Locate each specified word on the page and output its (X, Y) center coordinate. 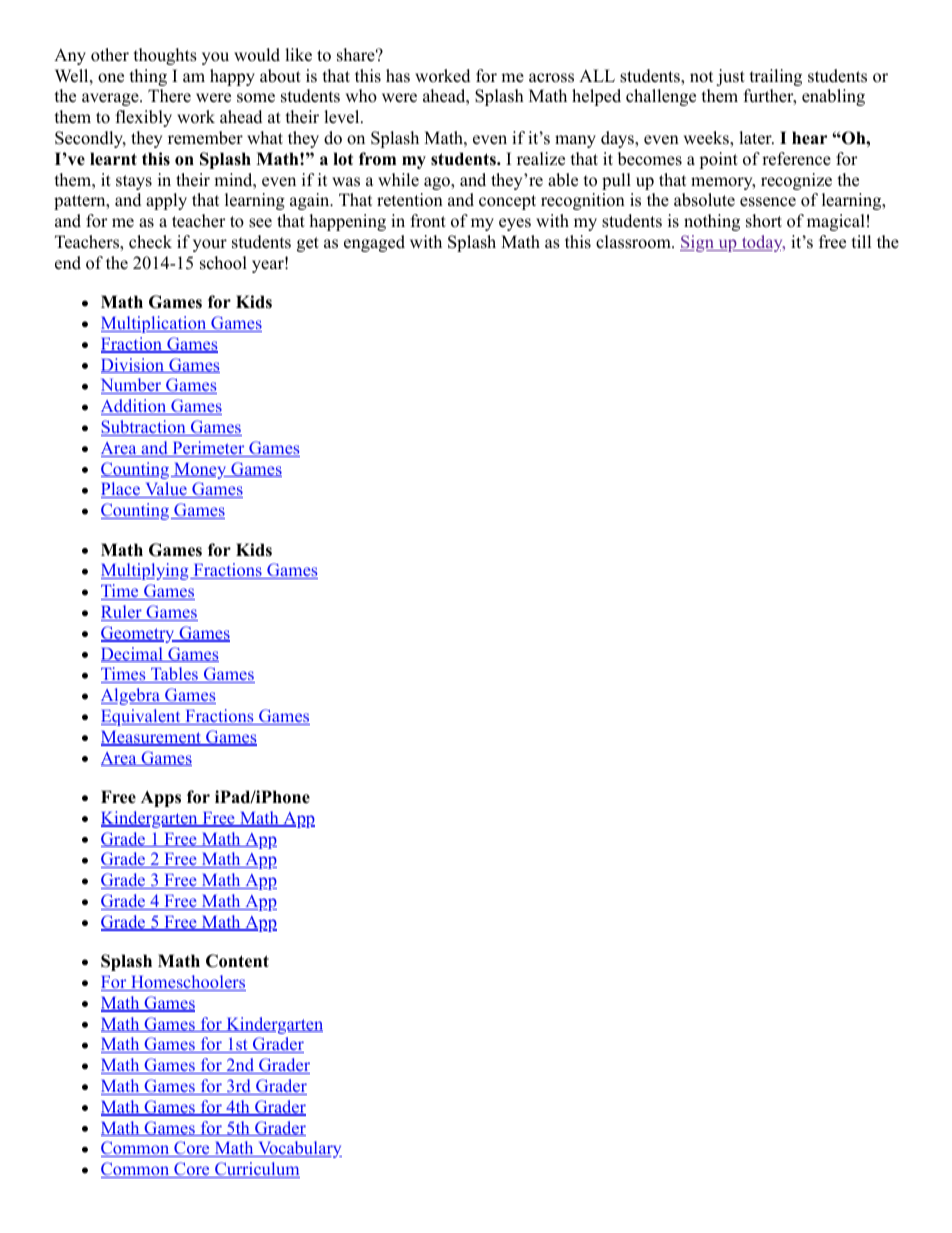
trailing (775, 77)
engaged (374, 243)
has (398, 76)
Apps (161, 799)
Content (237, 961)
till (861, 241)
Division (134, 365)
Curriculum (256, 1170)
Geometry (139, 634)
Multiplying (146, 571)
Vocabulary (299, 1149)
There (169, 96)
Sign (698, 243)
